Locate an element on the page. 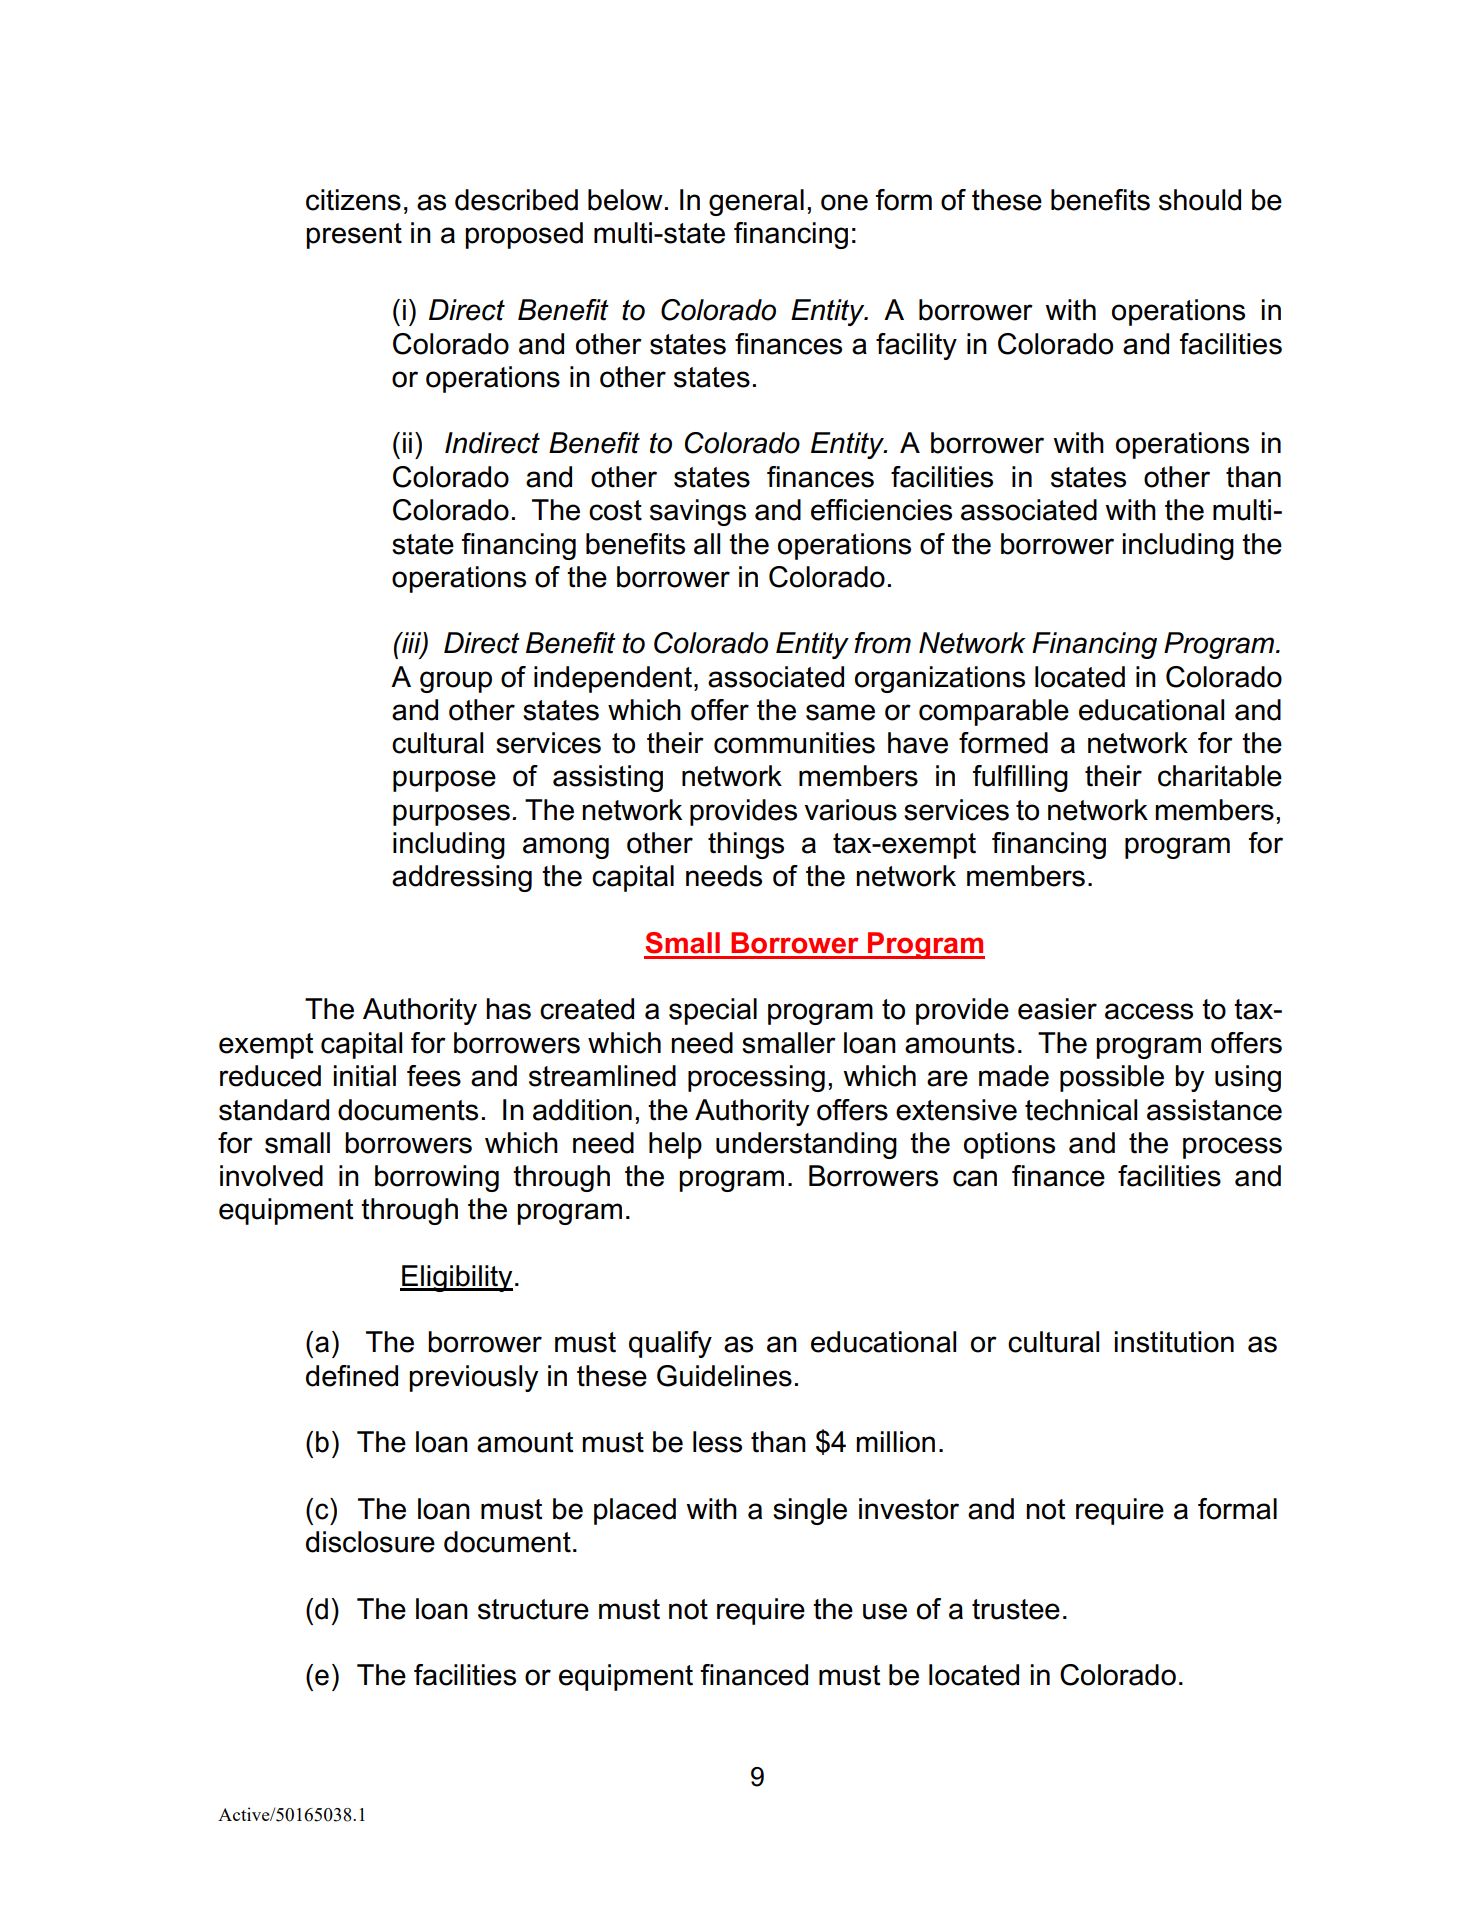 This page has width=1476, height=1910. comparable is located at coordinates (994, 712).
